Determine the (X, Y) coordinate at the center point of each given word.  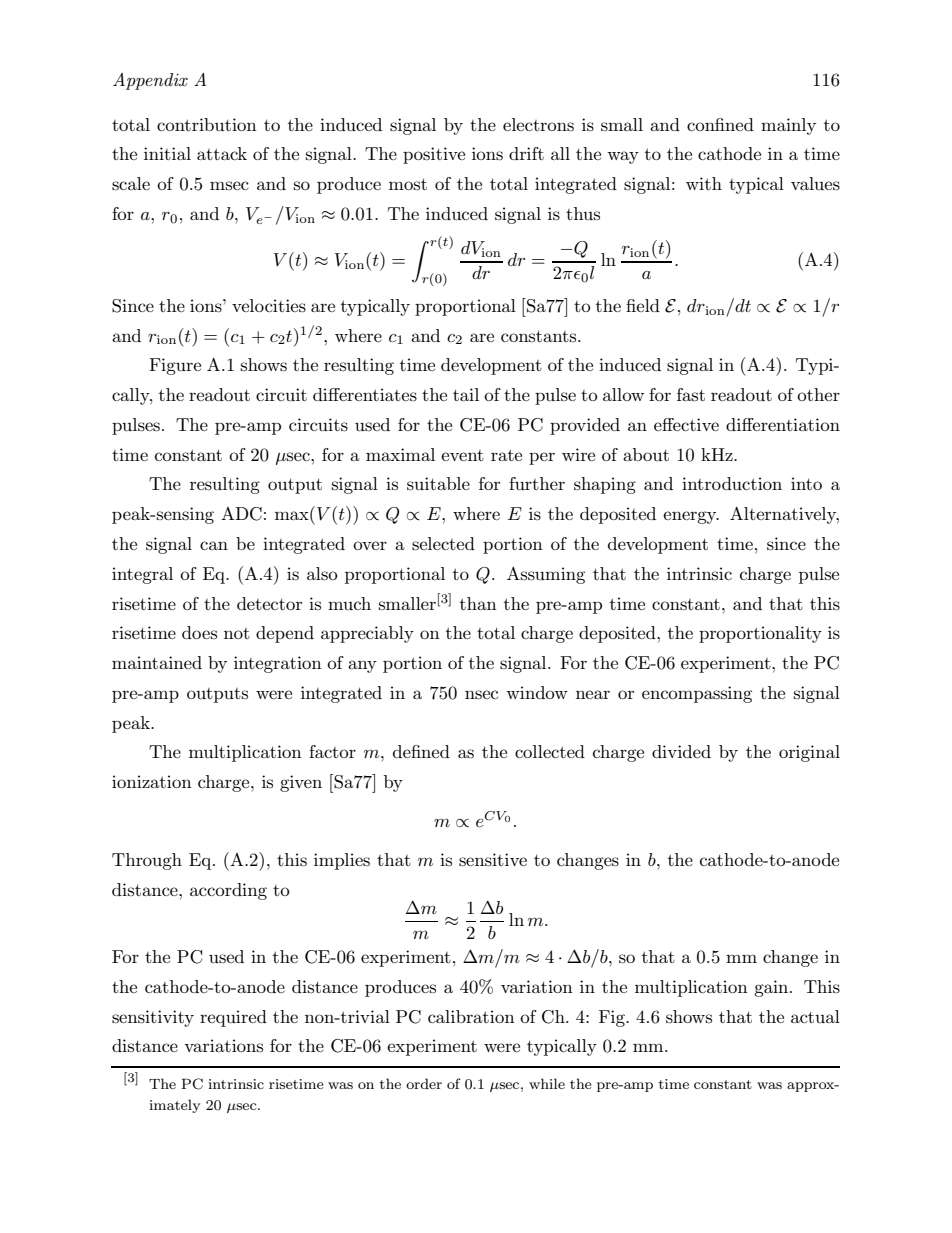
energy (691, 517)
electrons (538, 125)
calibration (471, 1016)
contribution (207, 124)
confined (720, 124)
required (233, 1018)
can (214, 545)
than (478, 603)
